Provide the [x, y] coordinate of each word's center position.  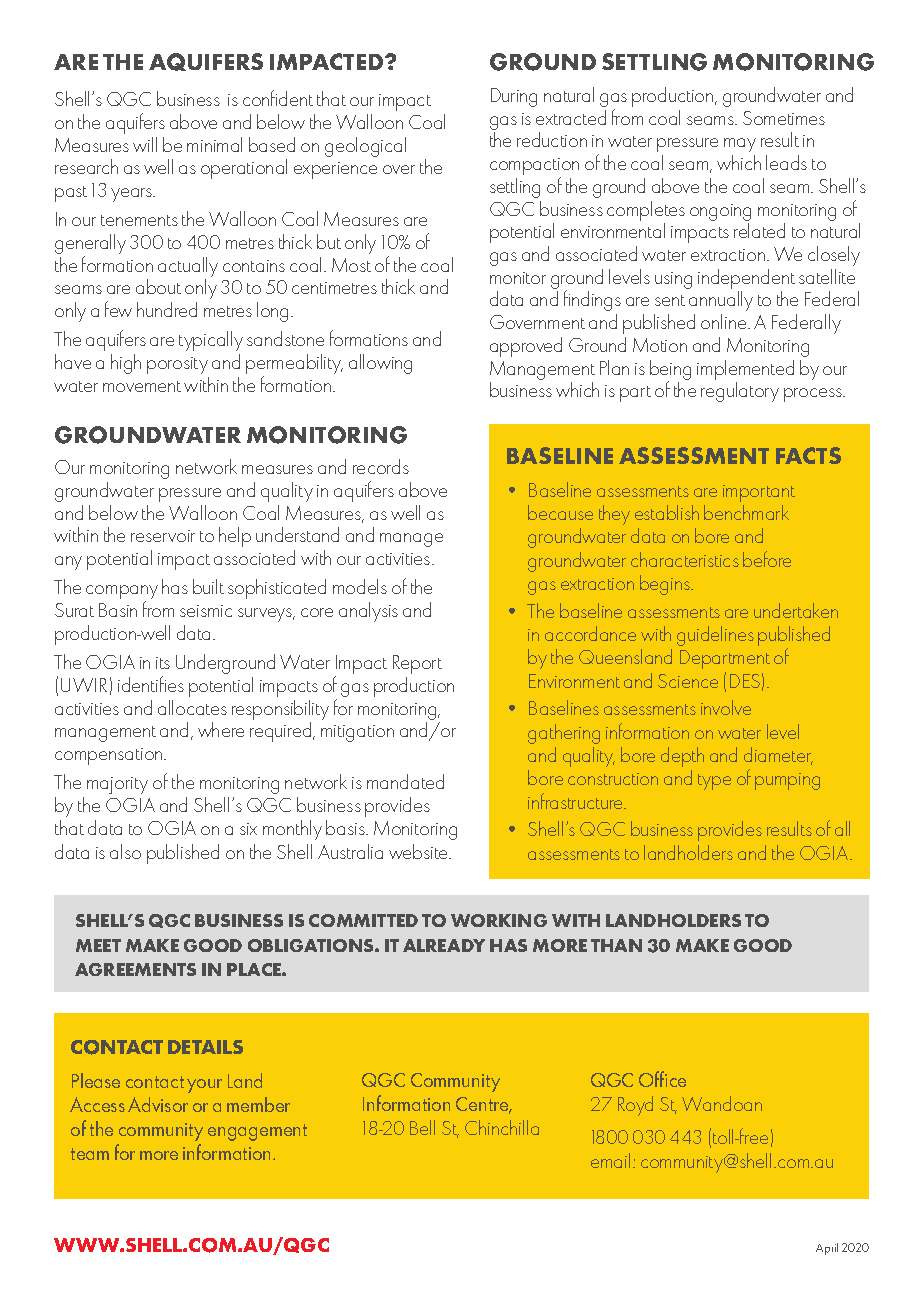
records [381, 466]
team [90, 1154]
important [759, 493]
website [420, 851]
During [514, 97]
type [714, 782]
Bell [422, 1127]
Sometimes [784, 118]
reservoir [163, 536]
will [145, 144]
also [125, 851]
